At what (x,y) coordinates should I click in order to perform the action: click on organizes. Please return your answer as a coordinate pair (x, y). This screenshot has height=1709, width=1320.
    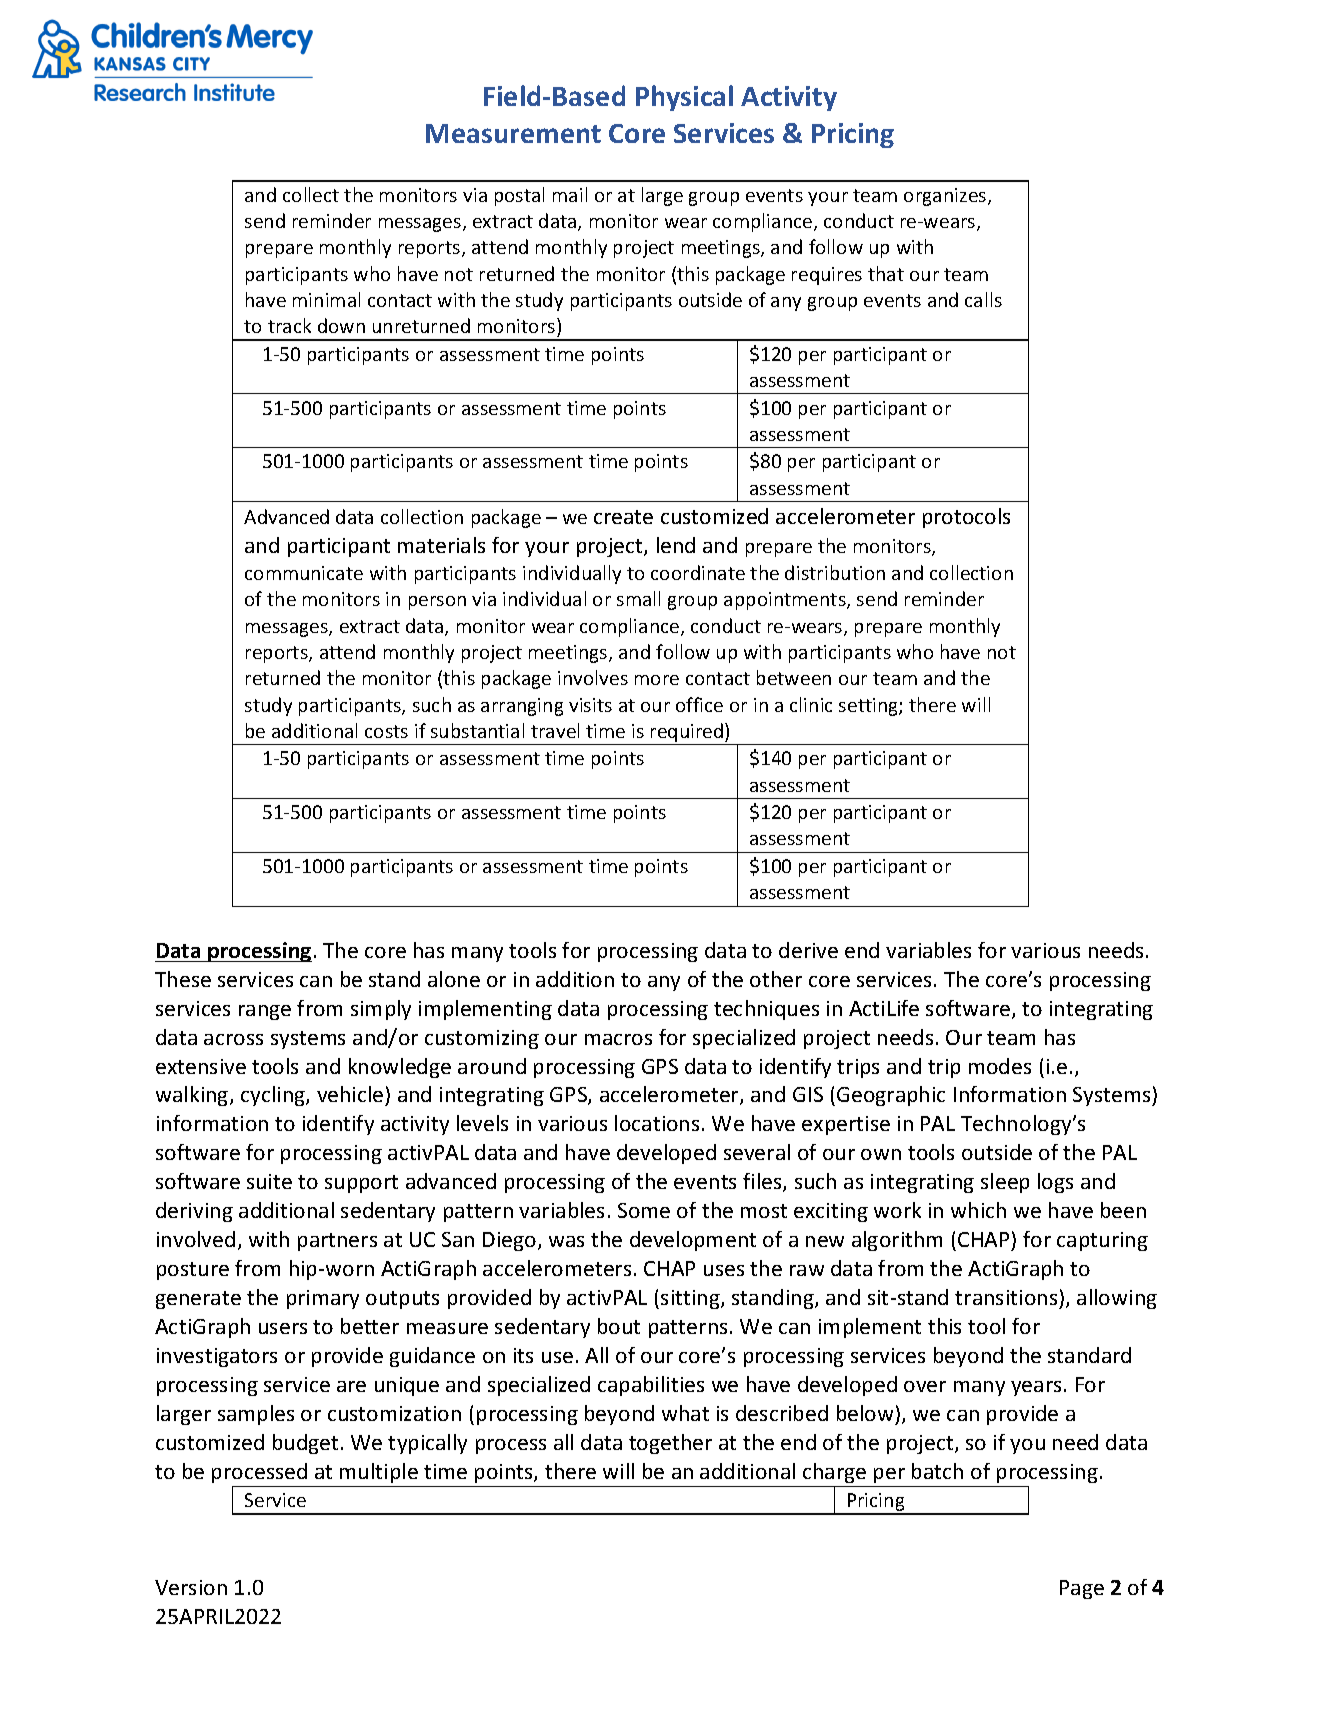
    Looking at the image, I should click on (946, 197).
